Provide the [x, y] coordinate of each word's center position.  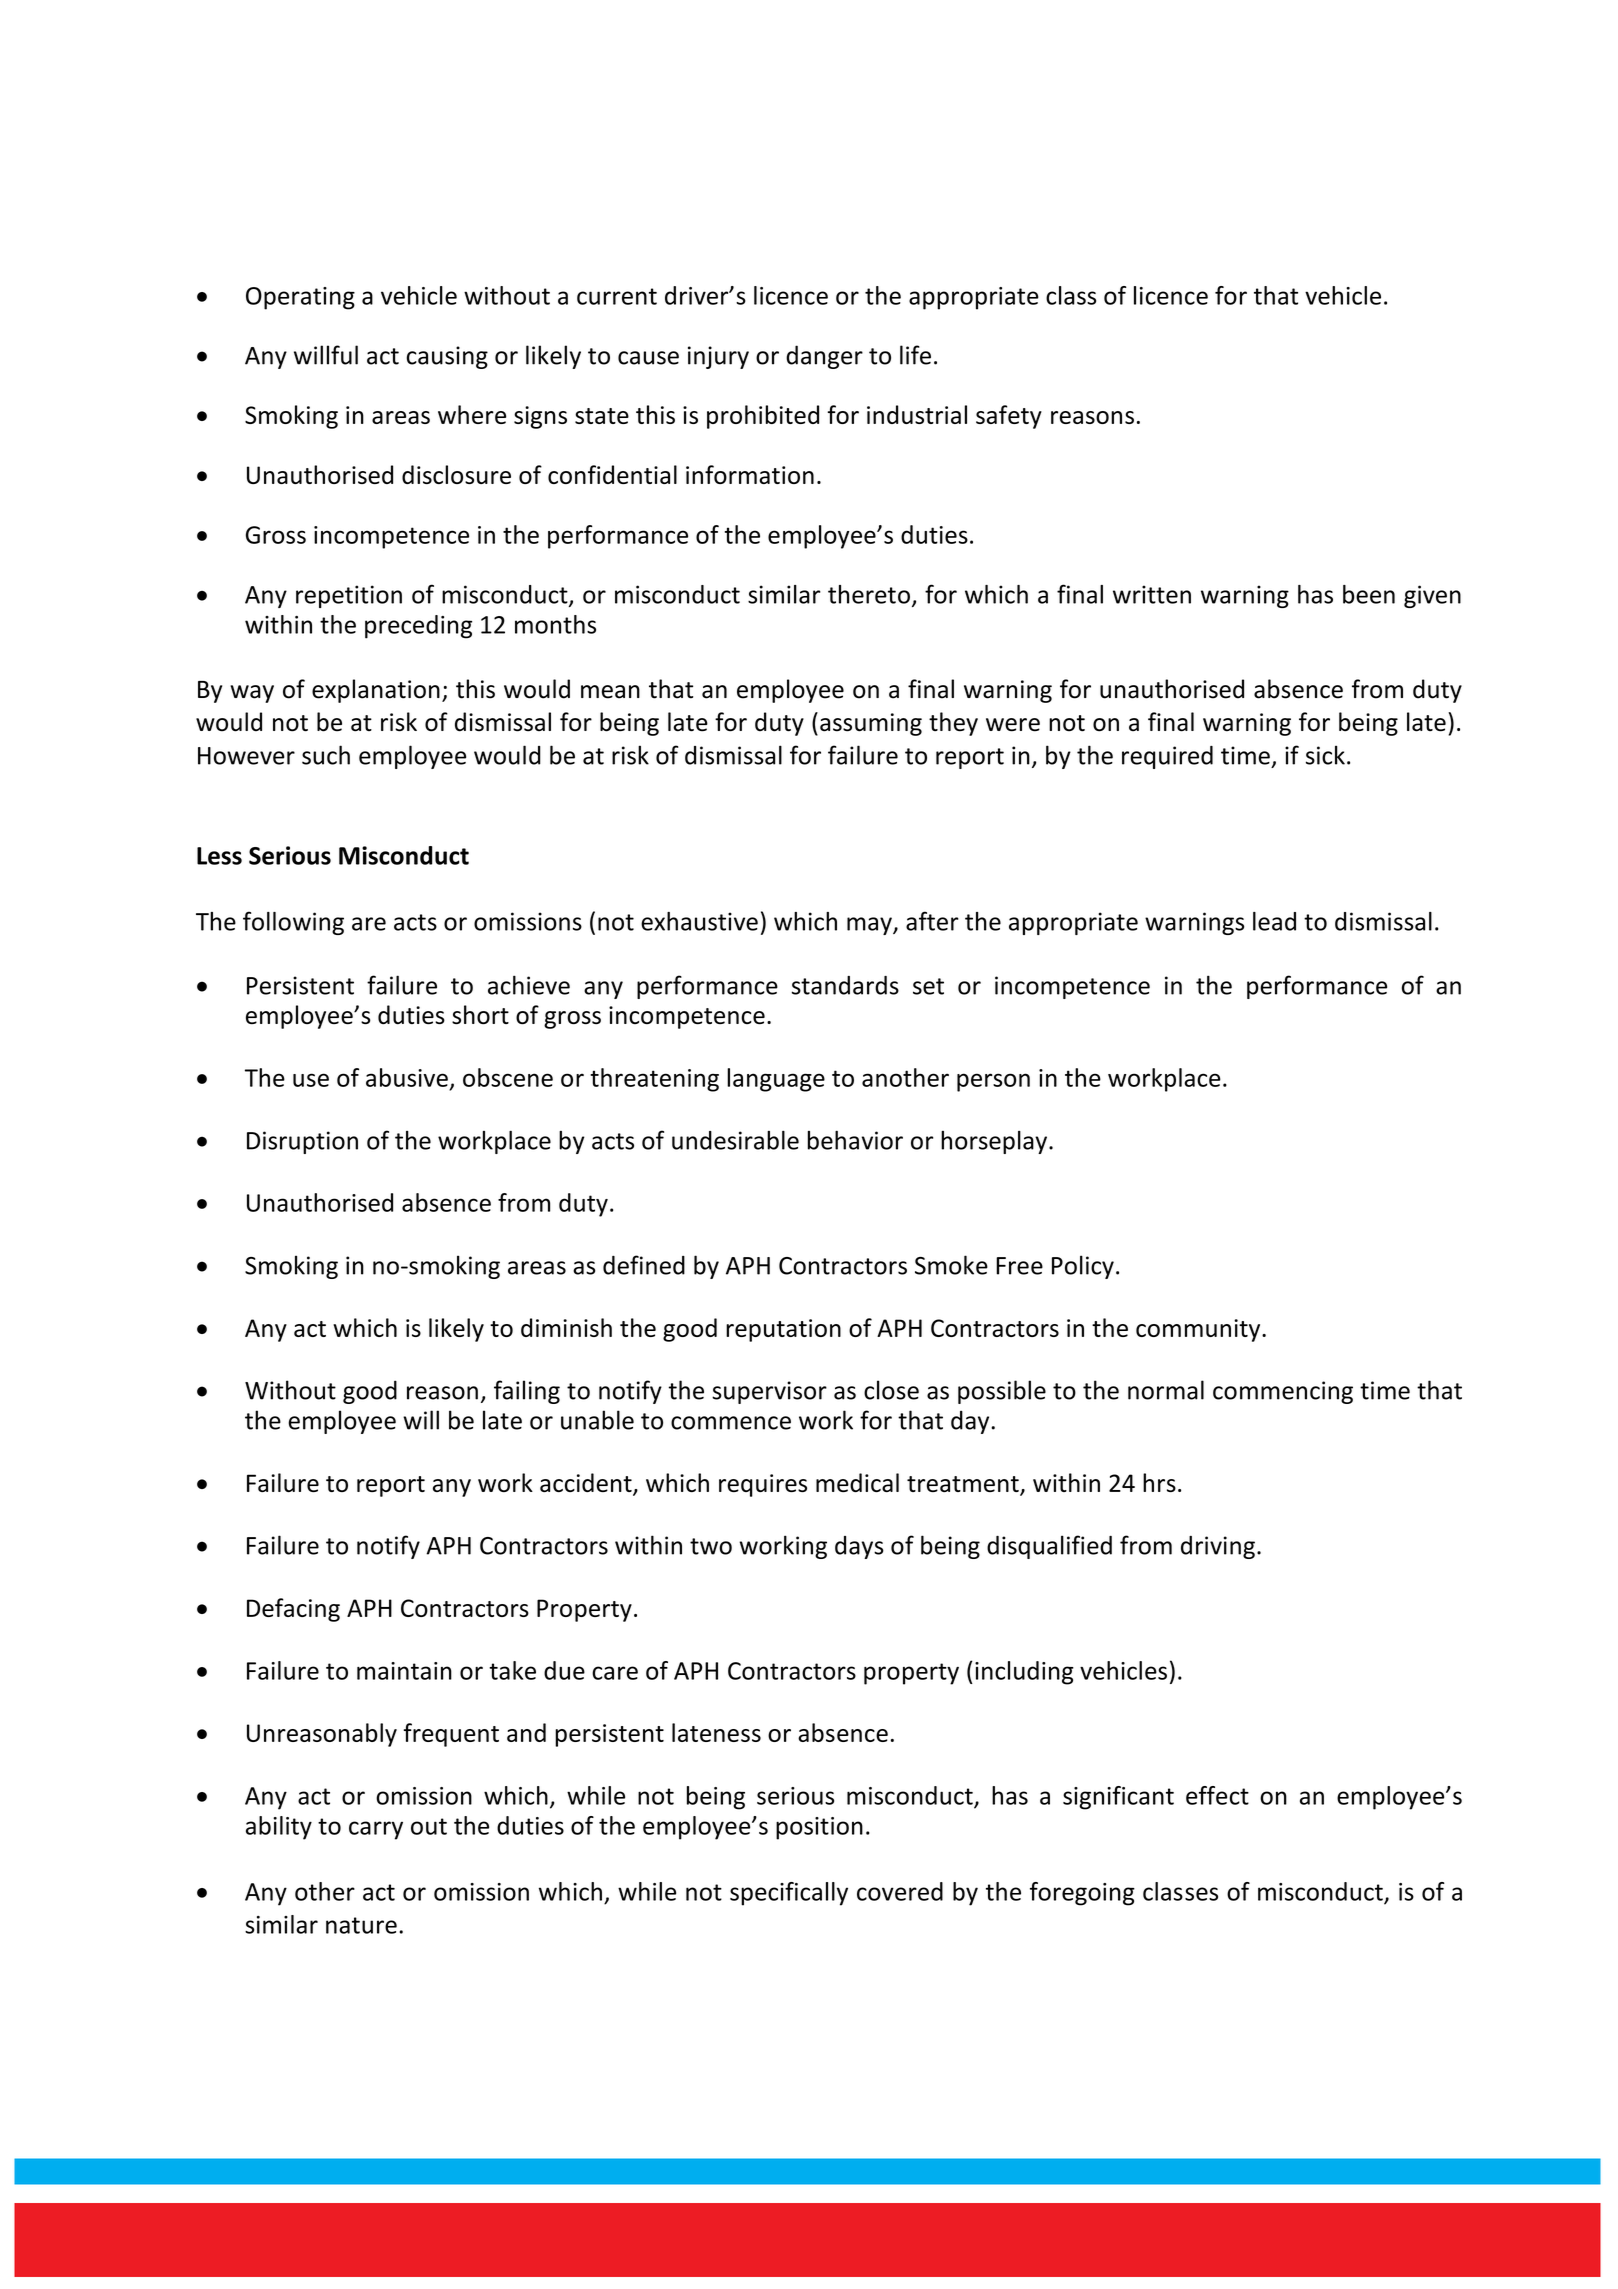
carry [376, 1830]
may [870, 926]
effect [1217, 1795]
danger [824, 357]
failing [527, 1392]
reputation [783, 1330]
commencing [1283, 1392]
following [293, 923]
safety [1009, 417]
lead [1274, 921]
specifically [789, 1894]
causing [447, 357]
